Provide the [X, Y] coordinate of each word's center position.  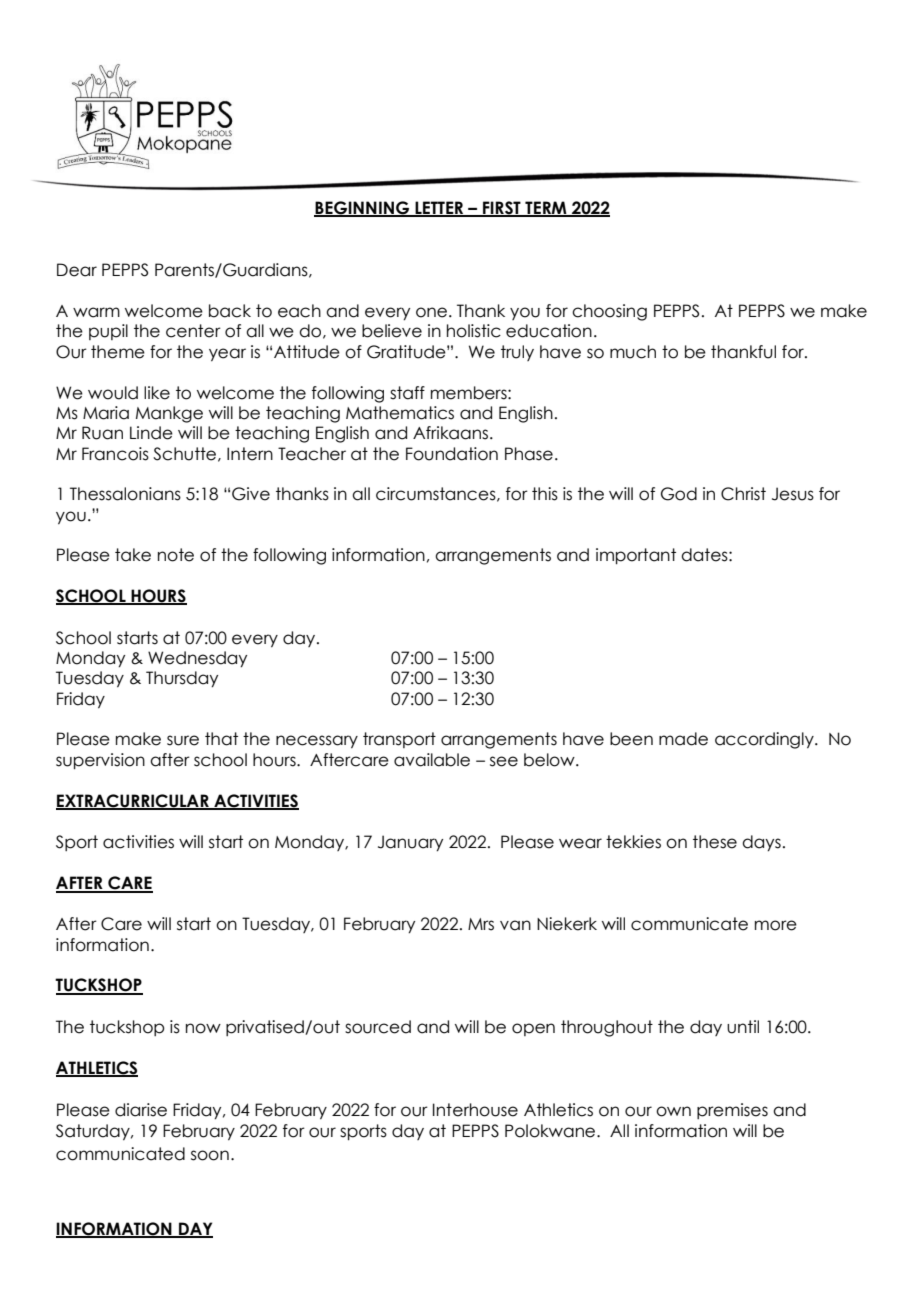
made [683, 739]
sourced [378, 1027]
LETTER [439, 209]
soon [210, 1155]
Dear [77, 270]
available [432, 760]
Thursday [182, 679]
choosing [609, 312]
